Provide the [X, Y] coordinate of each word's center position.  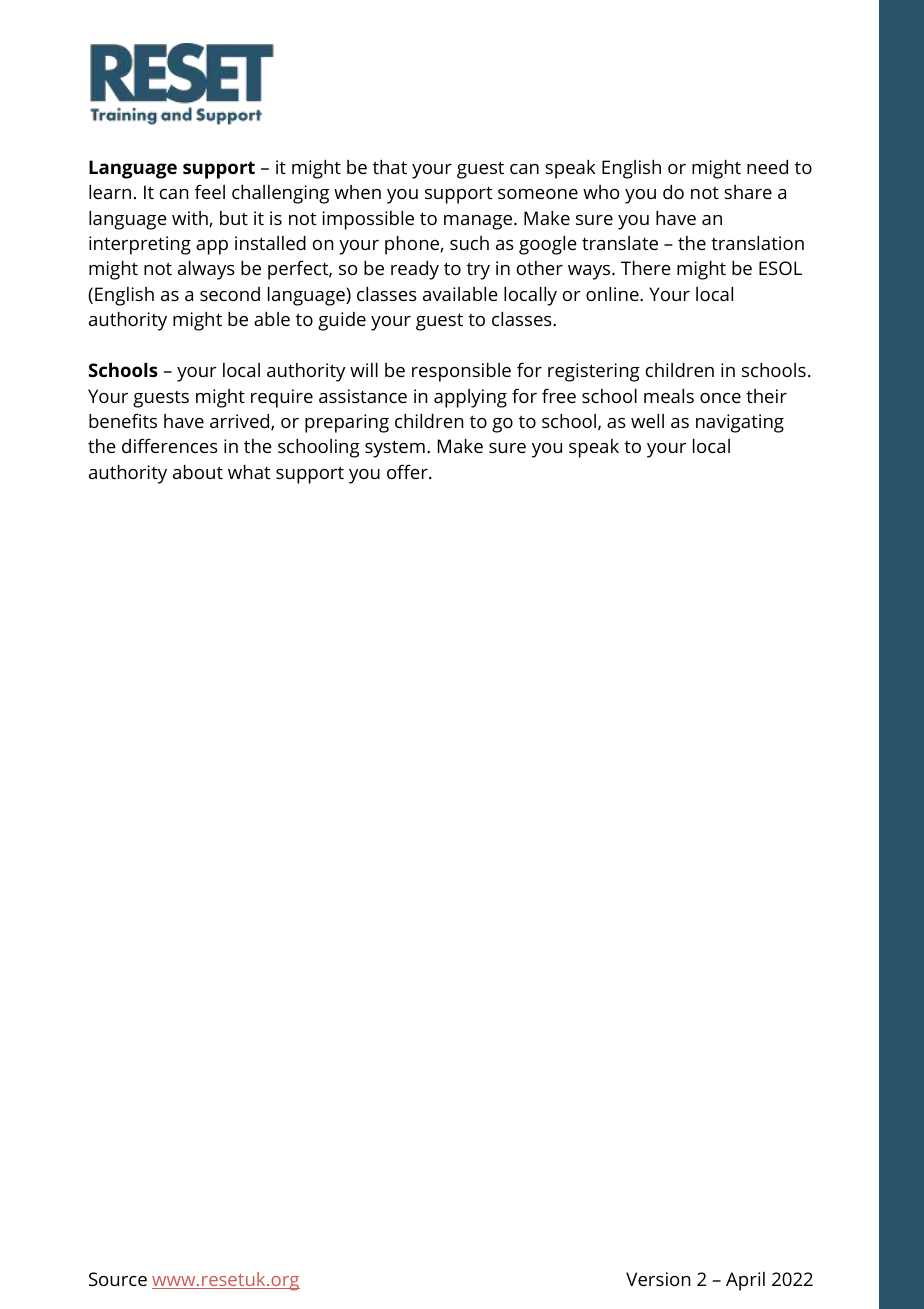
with [191, 219]
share [748, 192]
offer [408, 471]
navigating [740, 423]
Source [118, 1279]
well [647, 421]
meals [669, 396]
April [745, 1281]
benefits [123, 420]
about [198, 472]
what [249, 472]
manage [479, 222]
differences [170, 445]
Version [658, 1279]
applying [470, 398]
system [395, 449]
